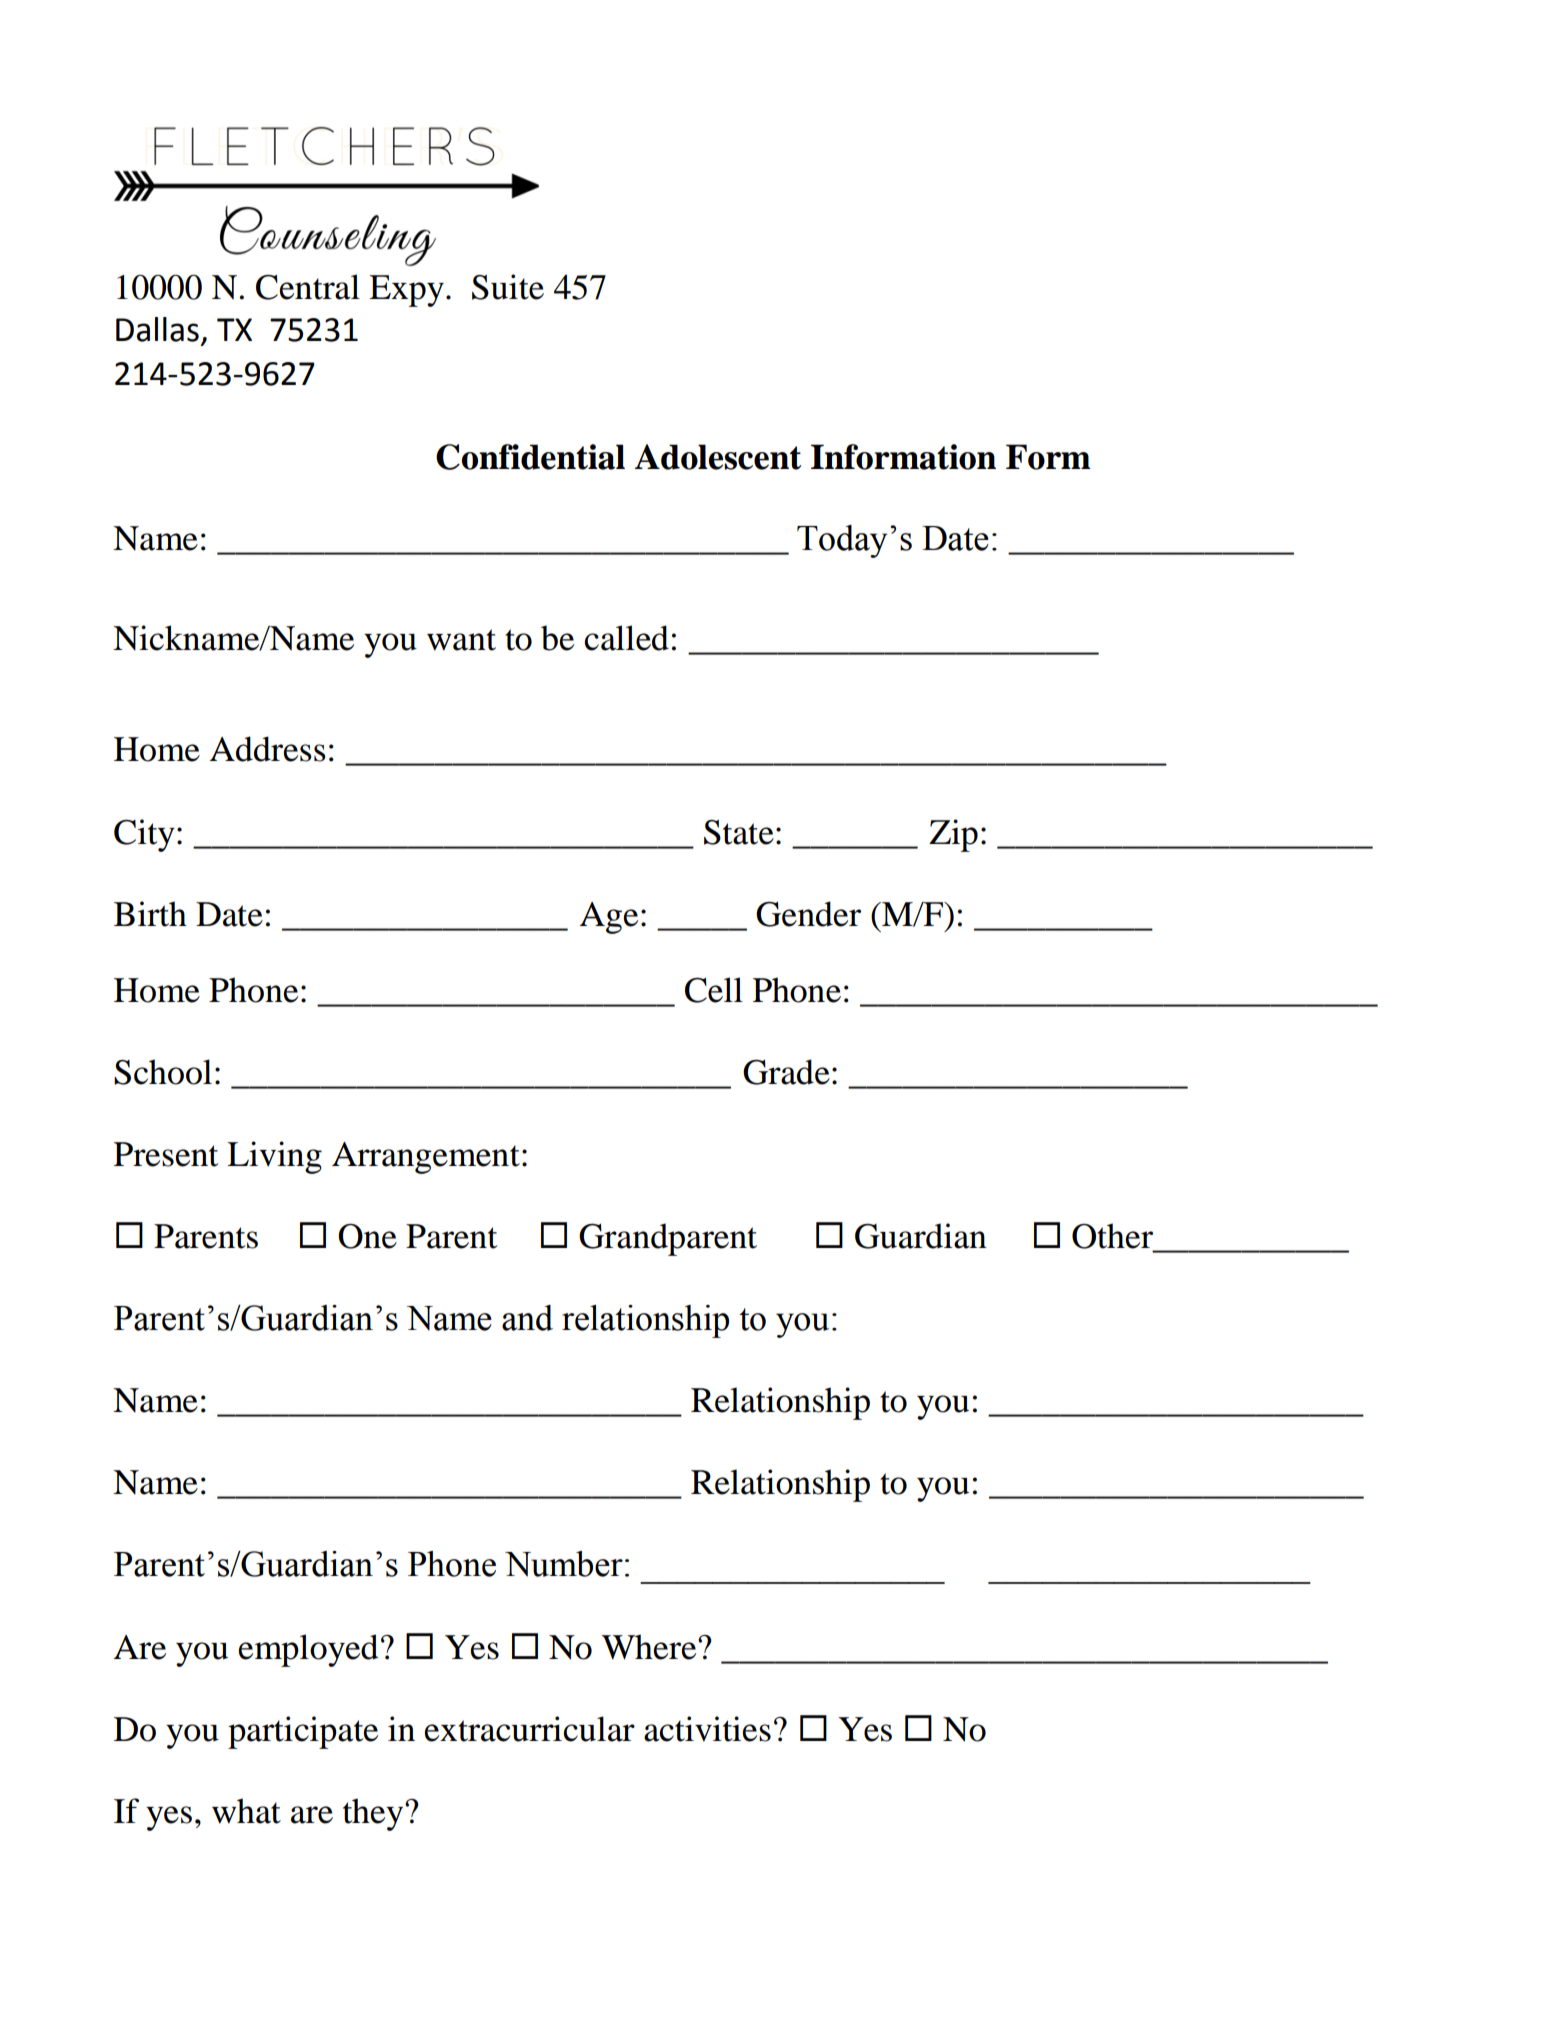 This screenshot has width=1560, height=2019. Describe the element at coordinates (268, 749) in the screenshot. I see `Address` at that location.
